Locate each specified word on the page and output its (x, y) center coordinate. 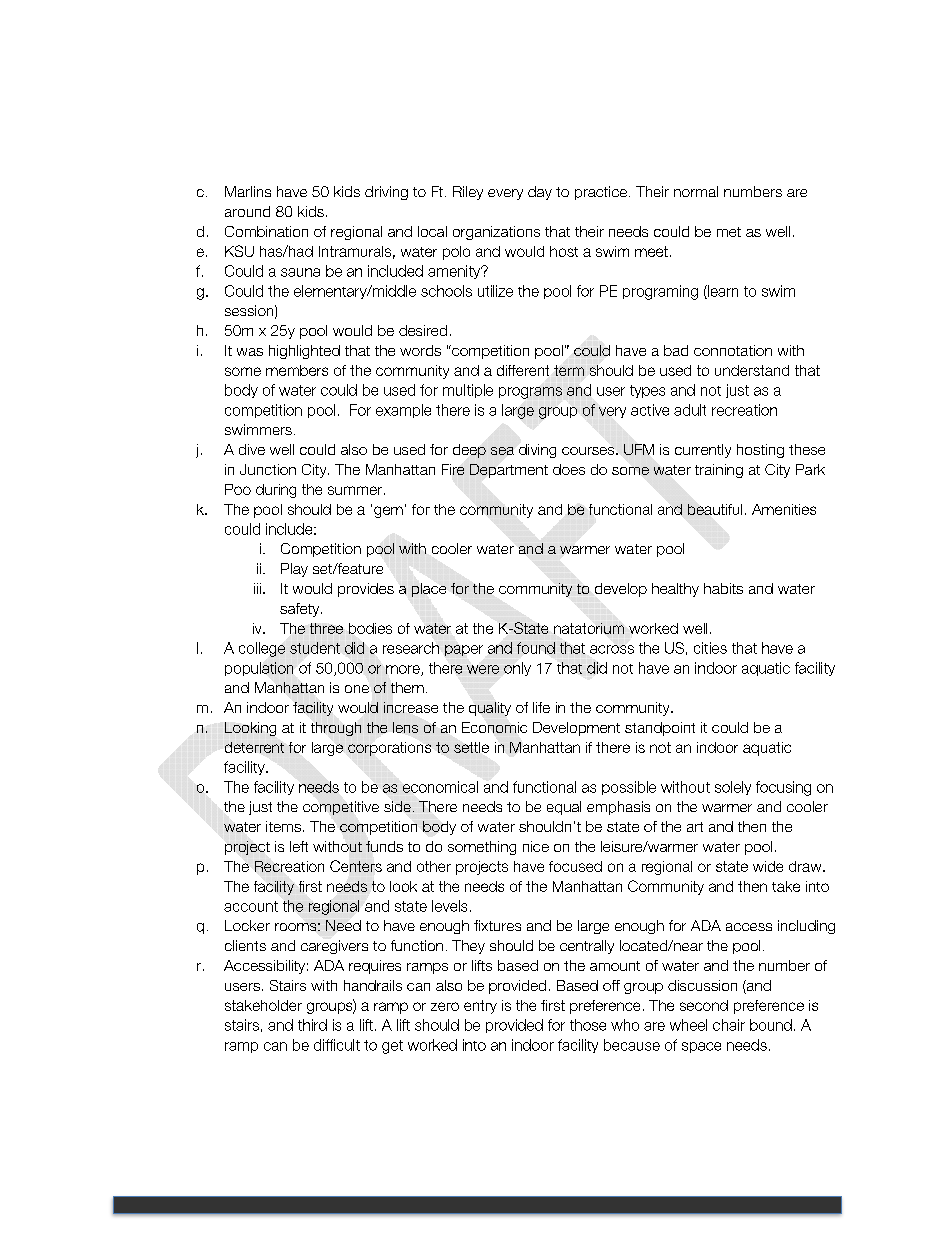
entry (480, 1007)
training (719, 471)
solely (733, 788)
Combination (266, 231)
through (336, 729)
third (312, 1025)
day (540, 193)
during (276, 491)
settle (471, 747)
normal (696, 191)
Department (509, 471)
